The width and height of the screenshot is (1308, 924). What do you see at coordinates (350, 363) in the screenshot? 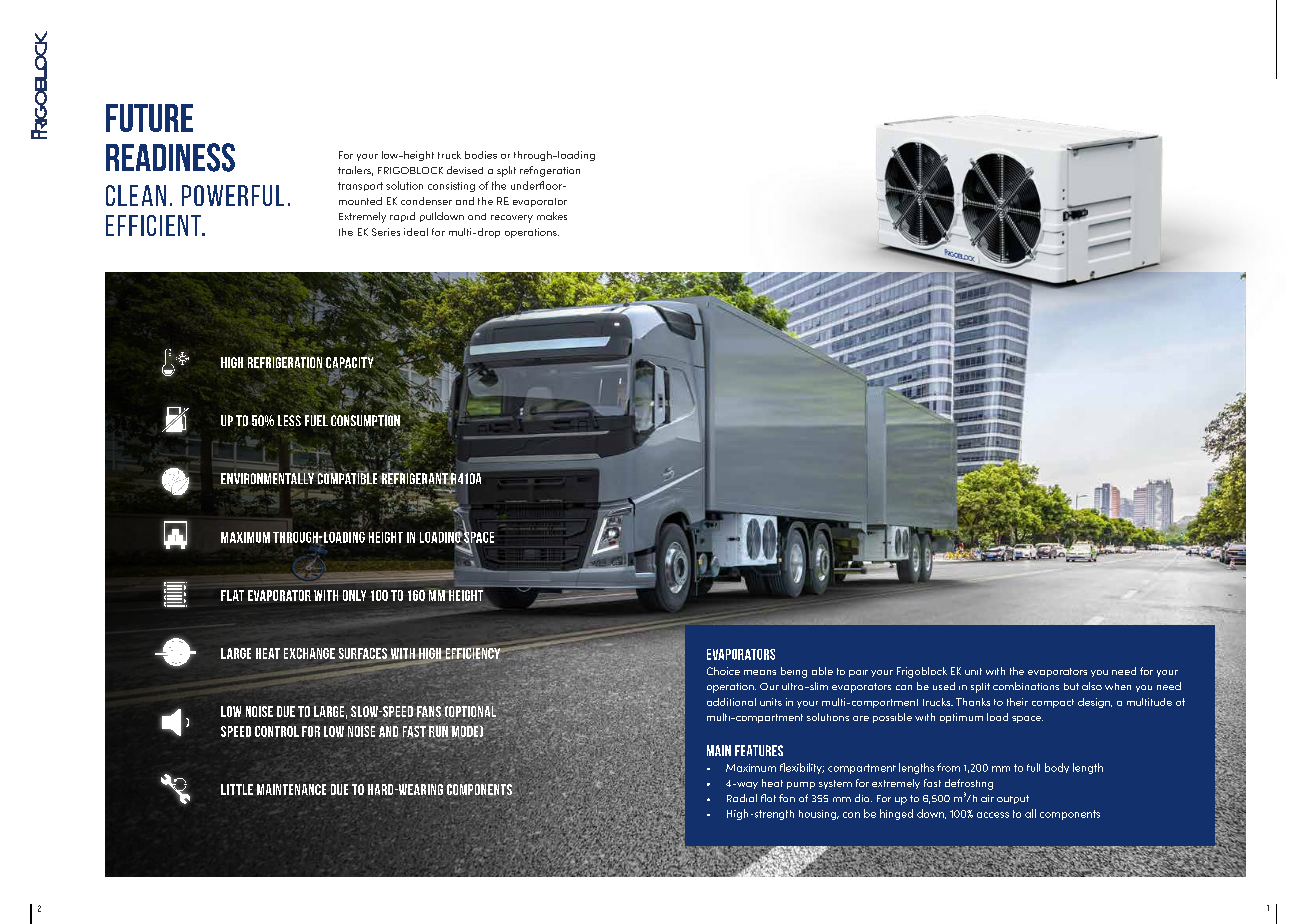
I see `CAPACITY` at bounding box center [350, 363].
